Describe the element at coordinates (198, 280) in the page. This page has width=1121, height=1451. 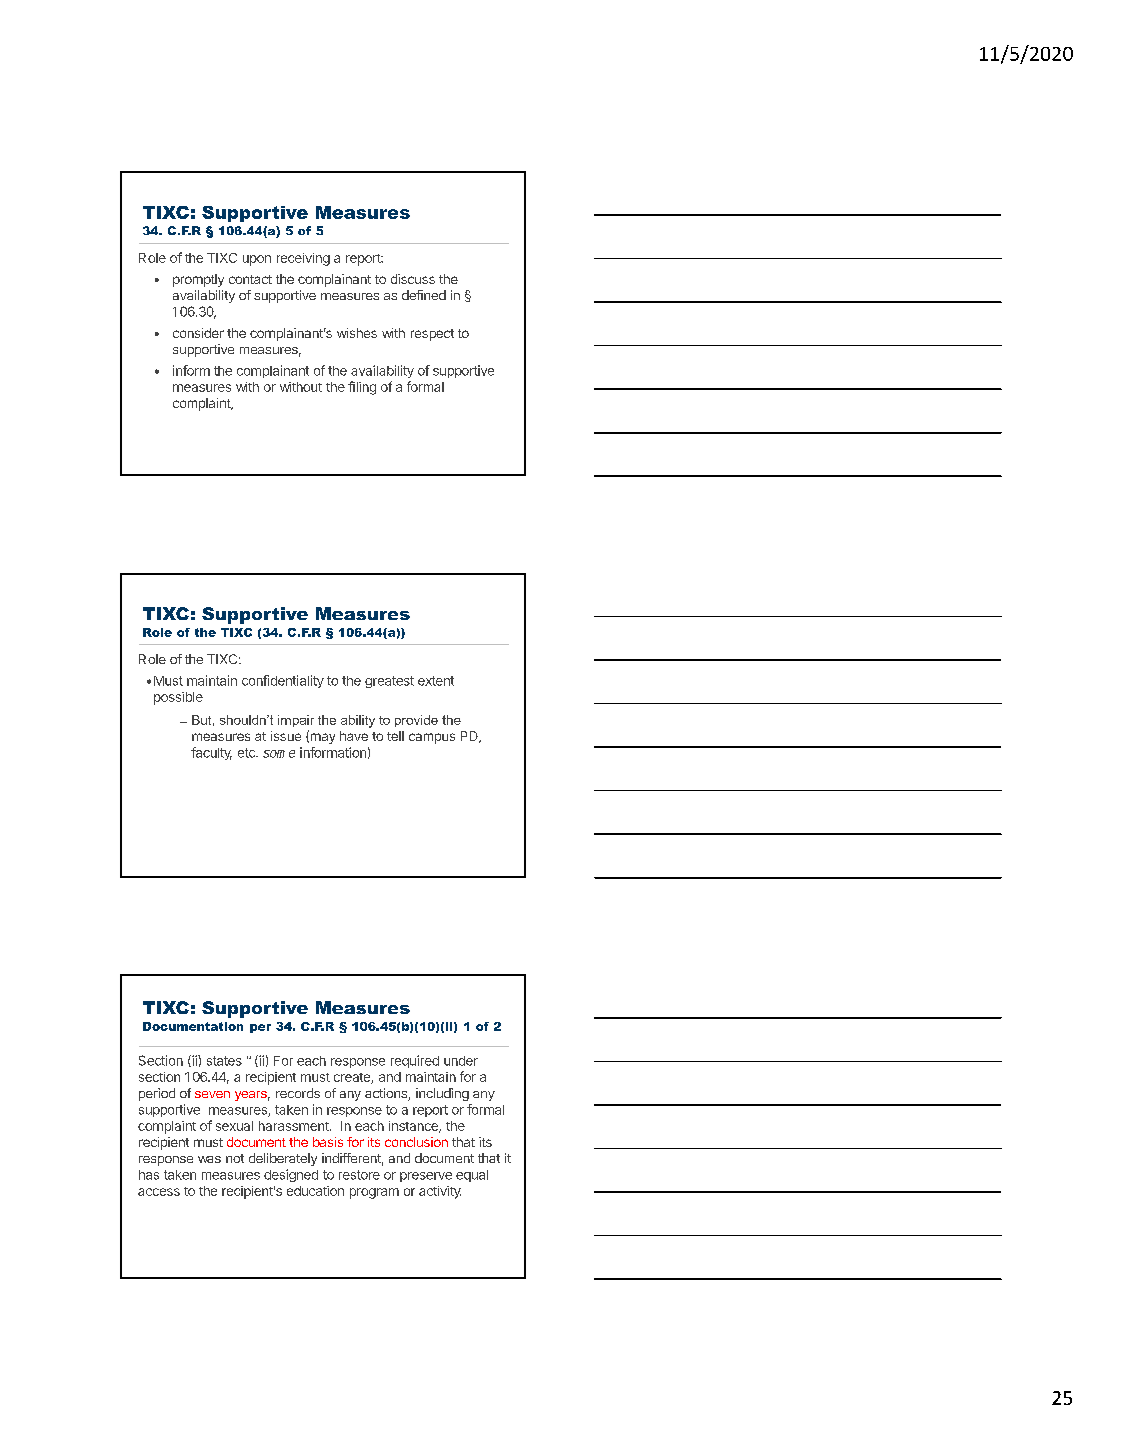
I see `promptly` at that location.
